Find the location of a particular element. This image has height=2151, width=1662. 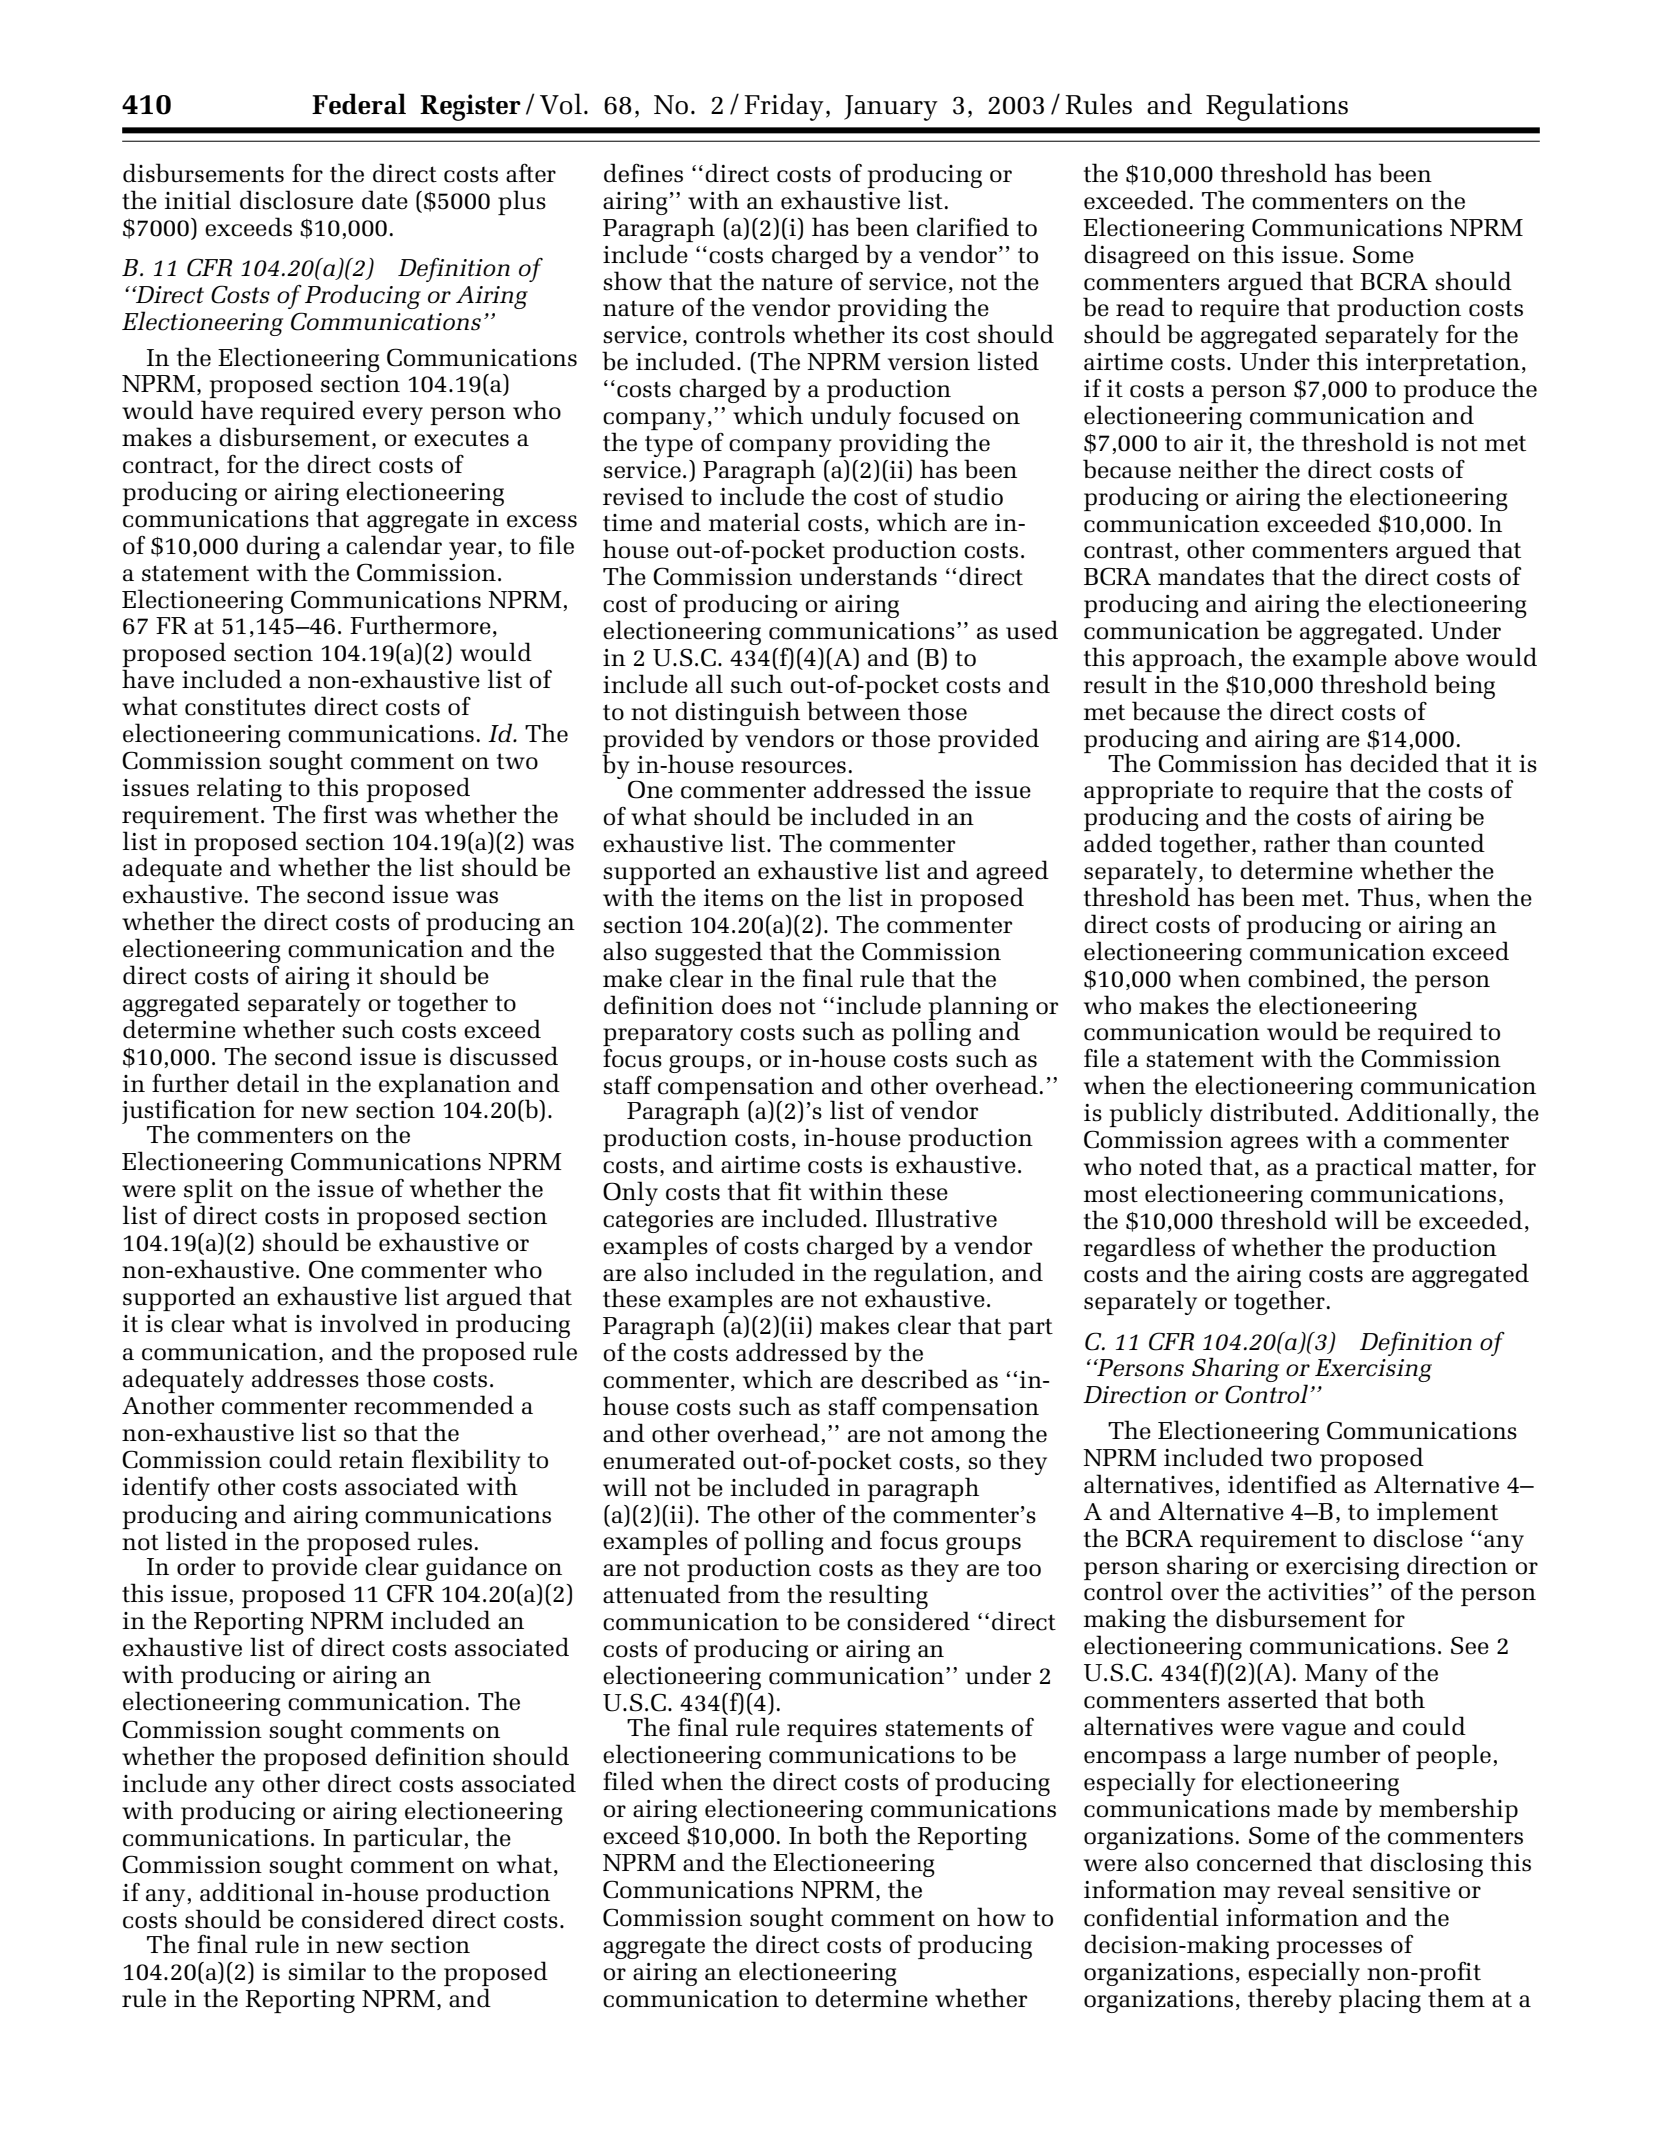

confidential is located at coordinates (1151, 1917).
